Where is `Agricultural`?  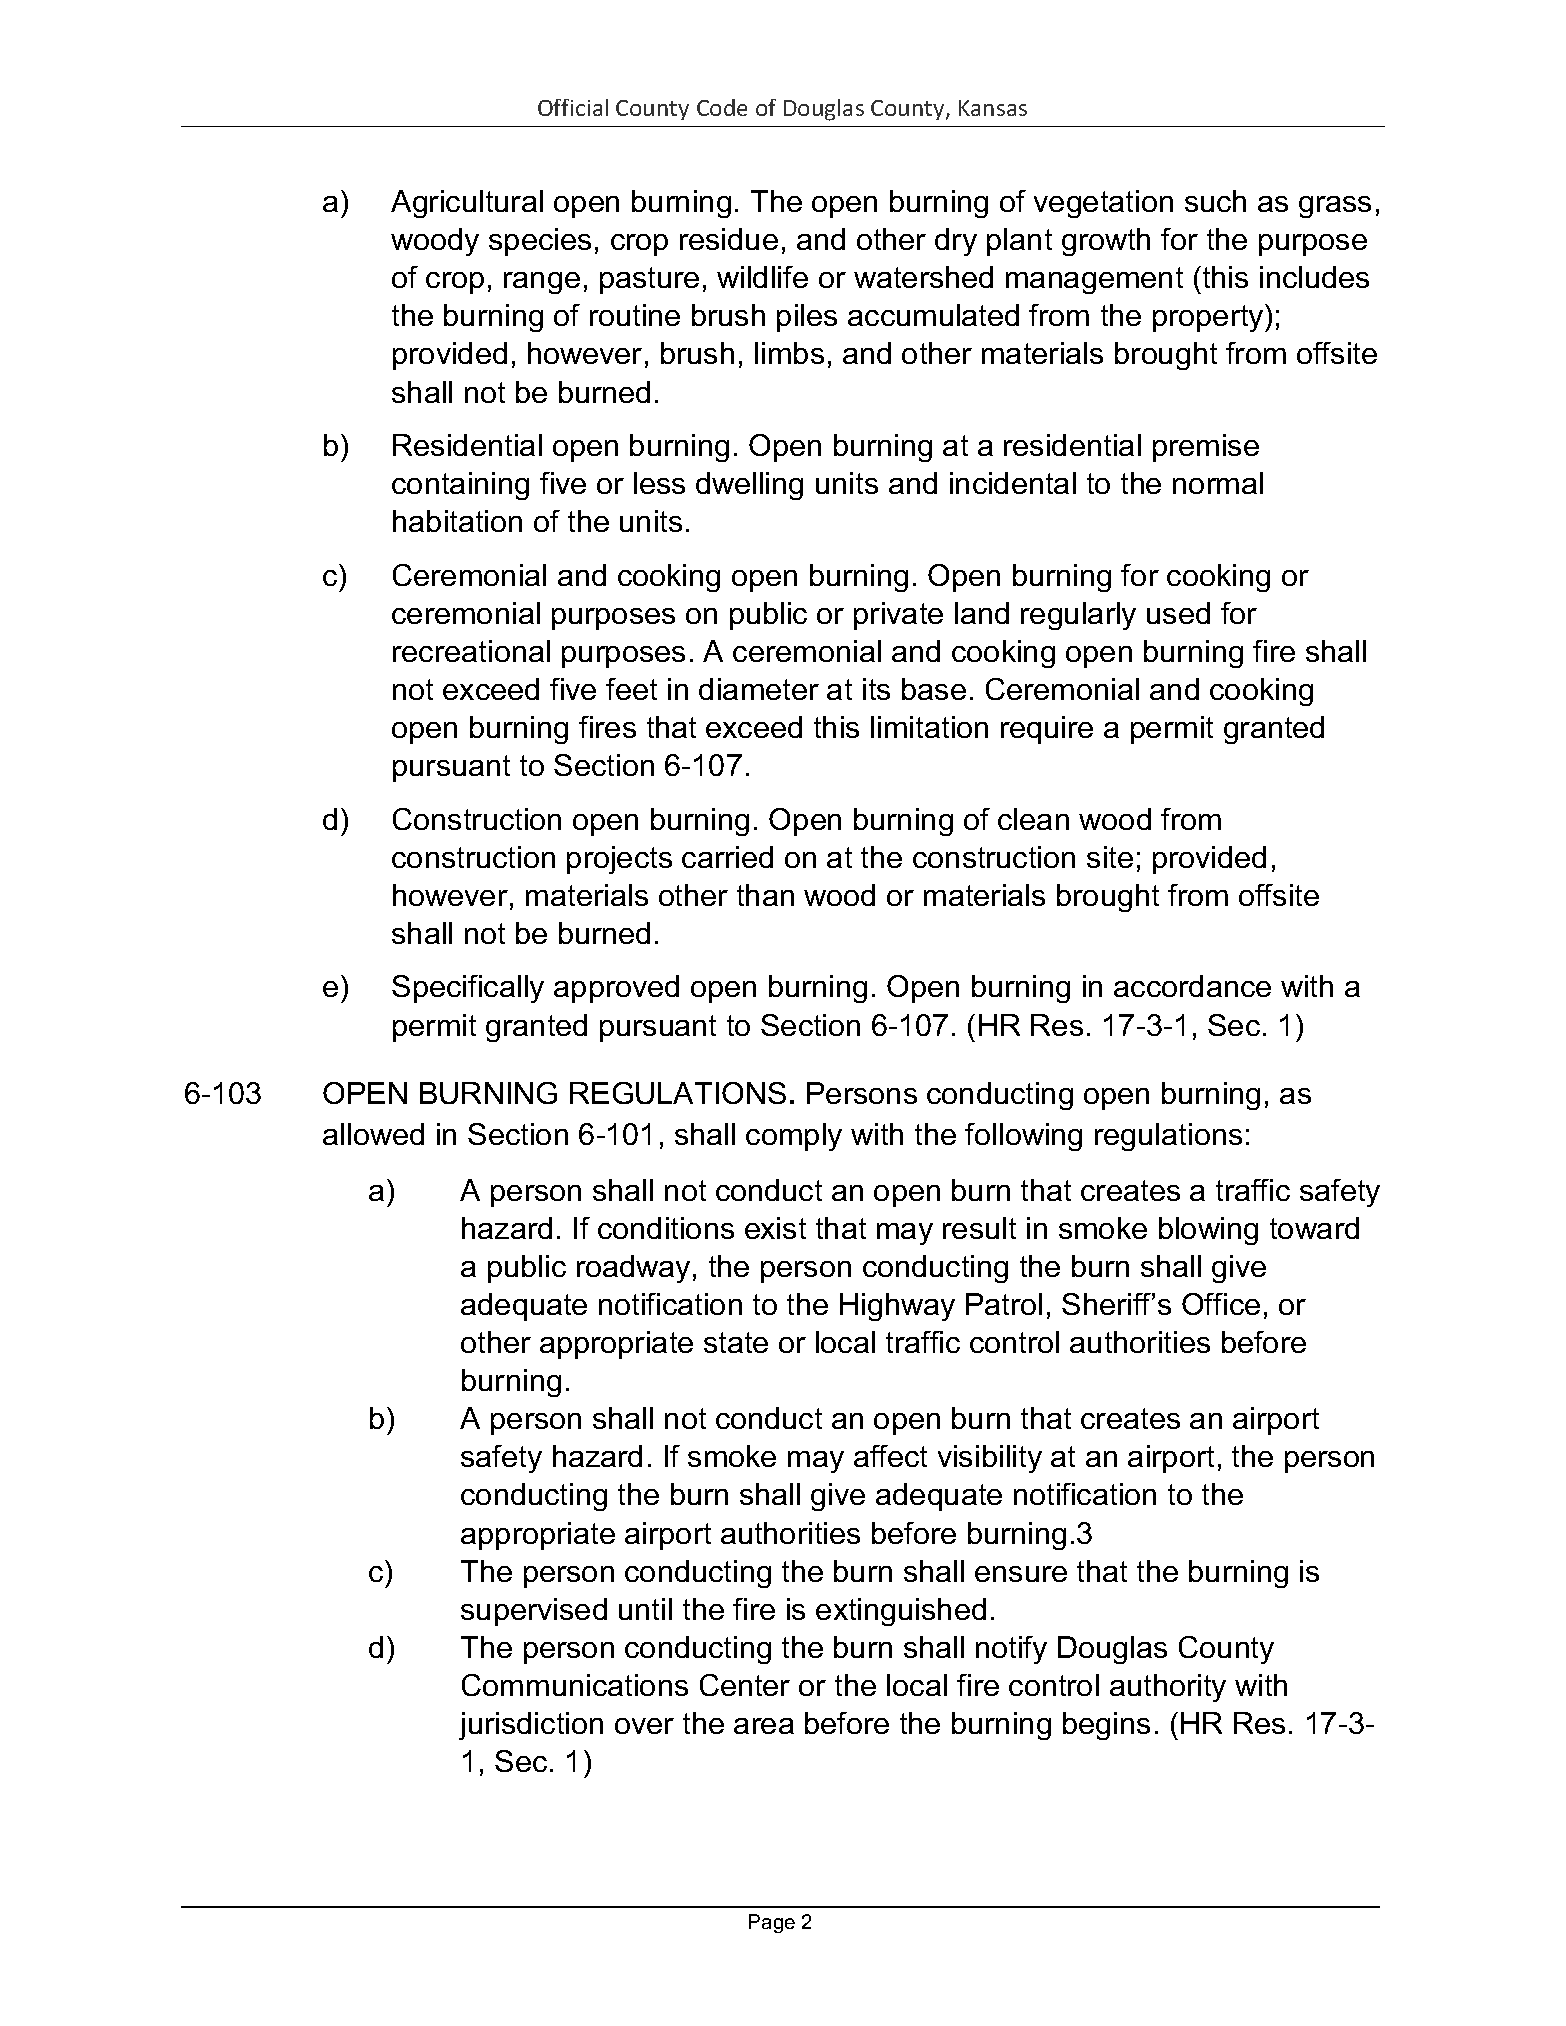 Agricultural is located at coordinates (467, 204).
